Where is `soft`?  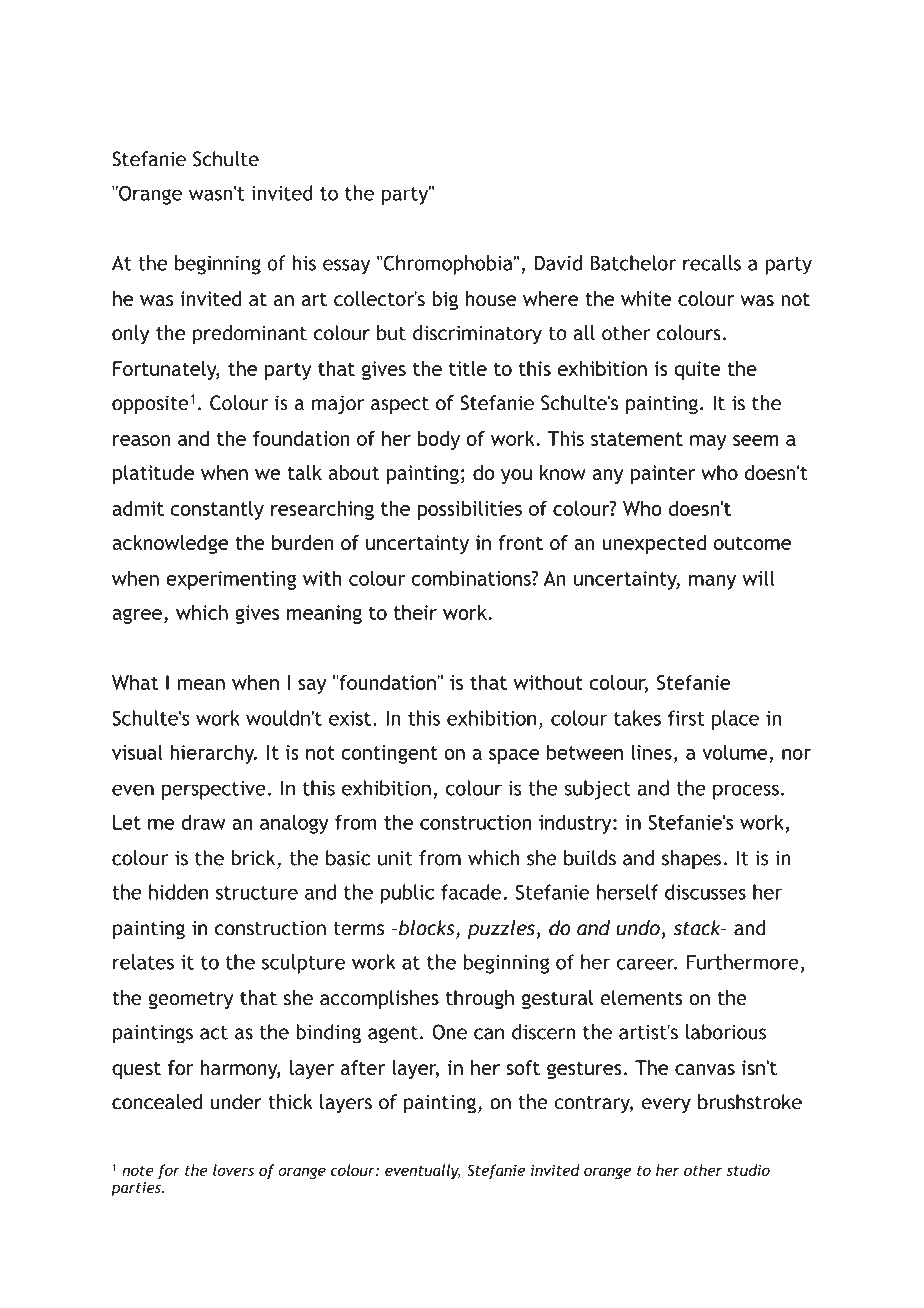
soft is located at coordinates (523, 1067).
